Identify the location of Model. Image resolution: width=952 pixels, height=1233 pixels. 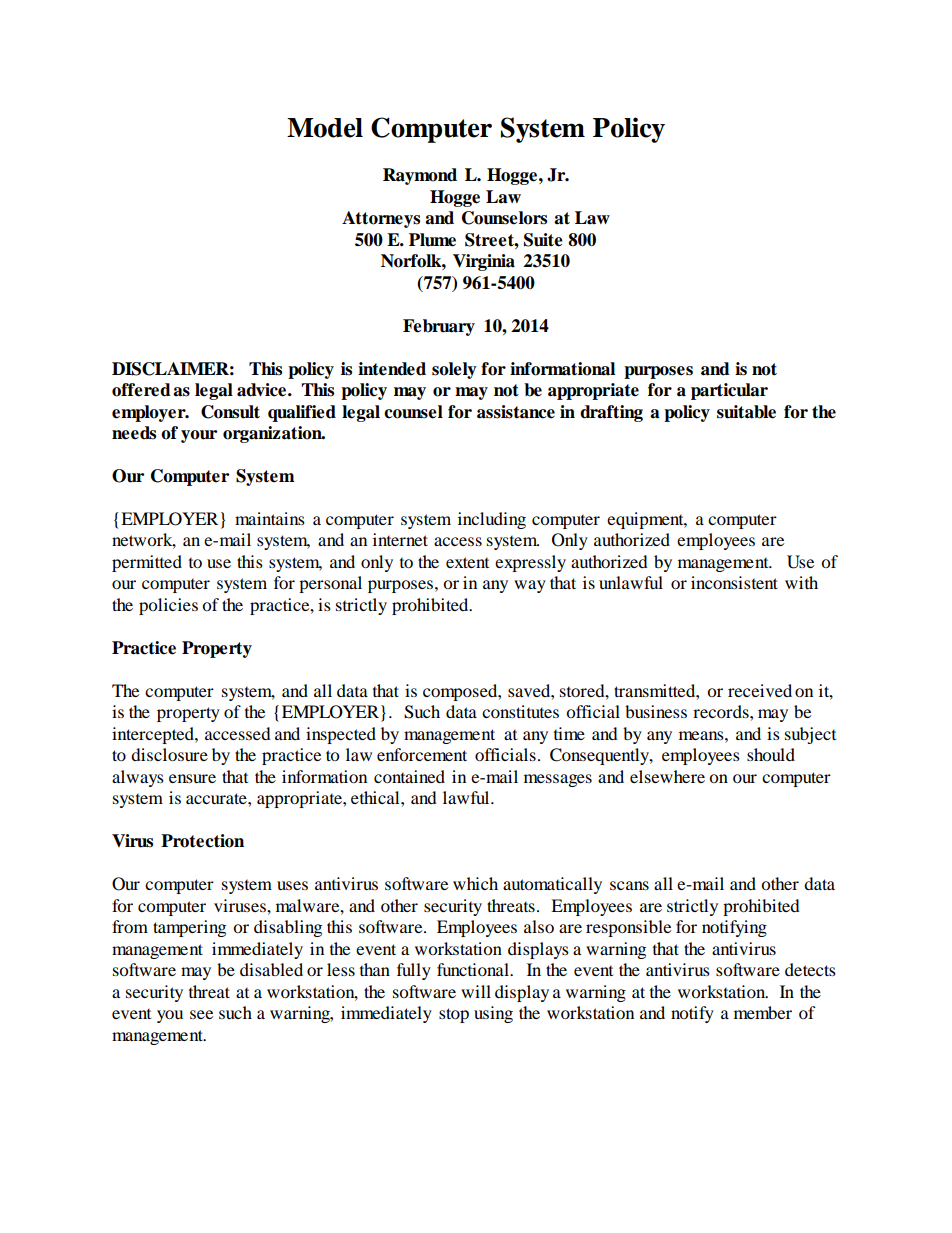
(325, 128).
